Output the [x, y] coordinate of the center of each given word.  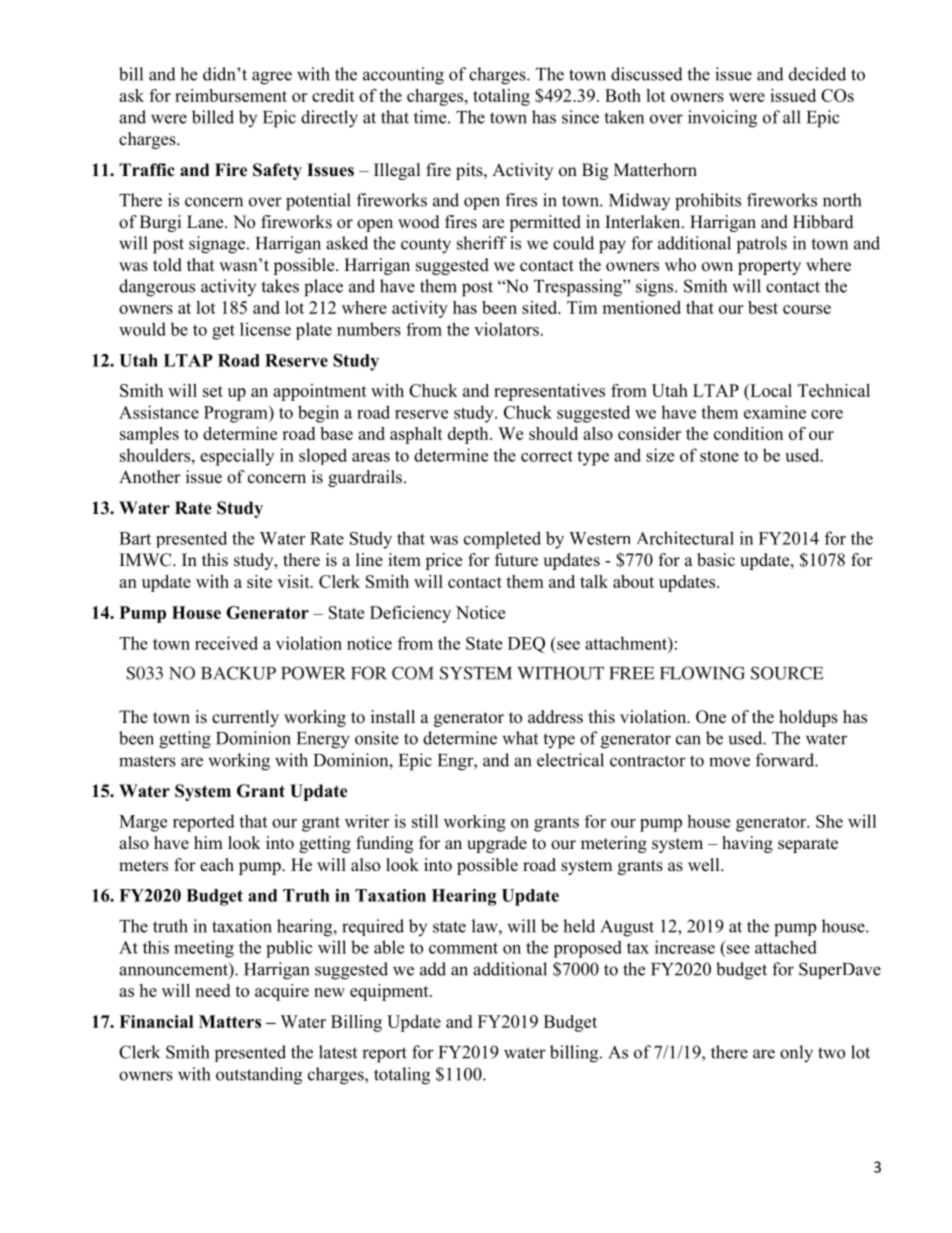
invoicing [722, 119]
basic [716, 560]
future [516, 560]
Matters [230, 1021]
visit [294, 581]
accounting [403, 76]
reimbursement [231, 95]
